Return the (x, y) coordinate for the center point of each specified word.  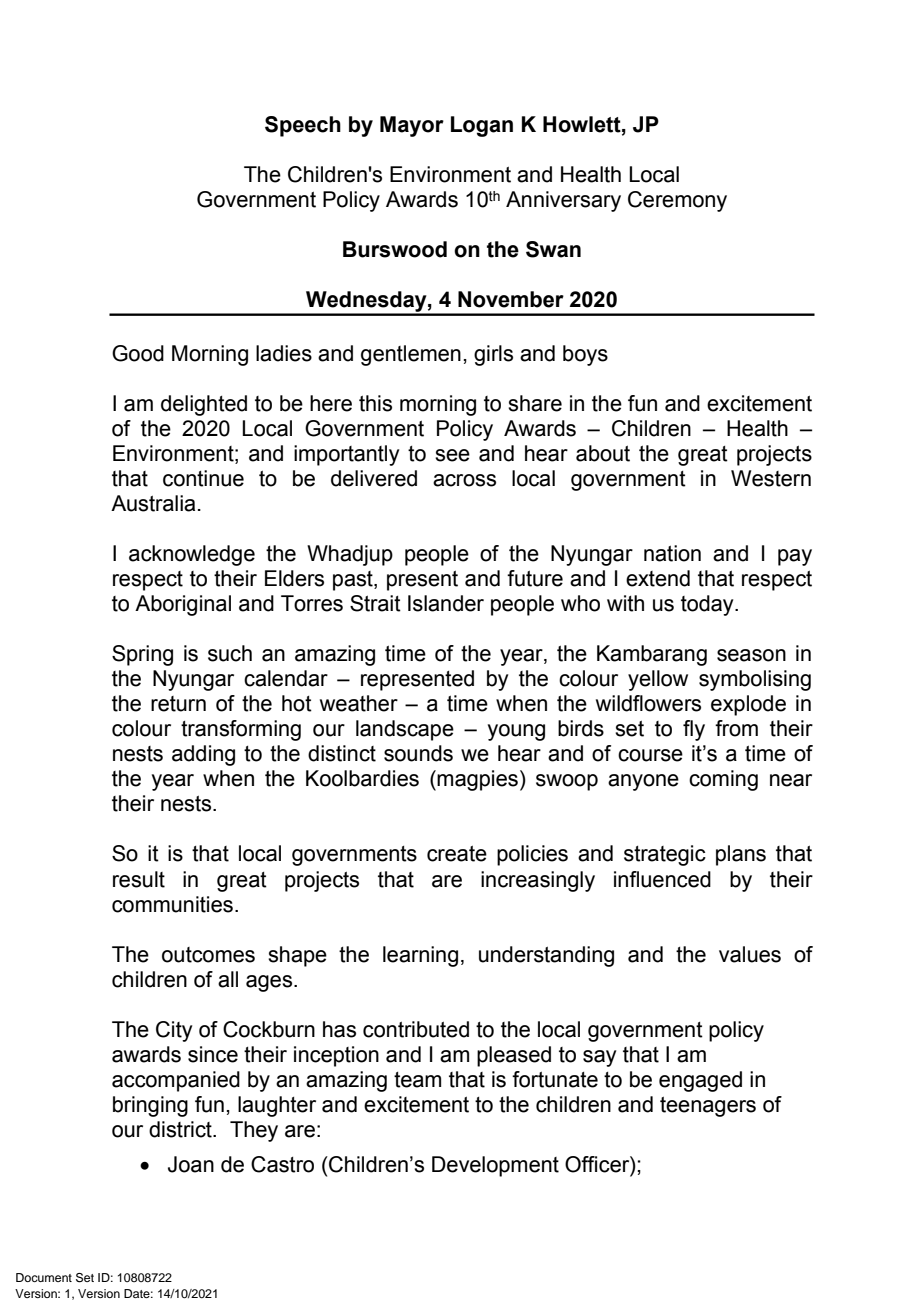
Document (44, 1277)
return (178, 704)
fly (694, 730)
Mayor (412, 126)
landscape (405, 730)
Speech (303, 126)
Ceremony (677, 201)
